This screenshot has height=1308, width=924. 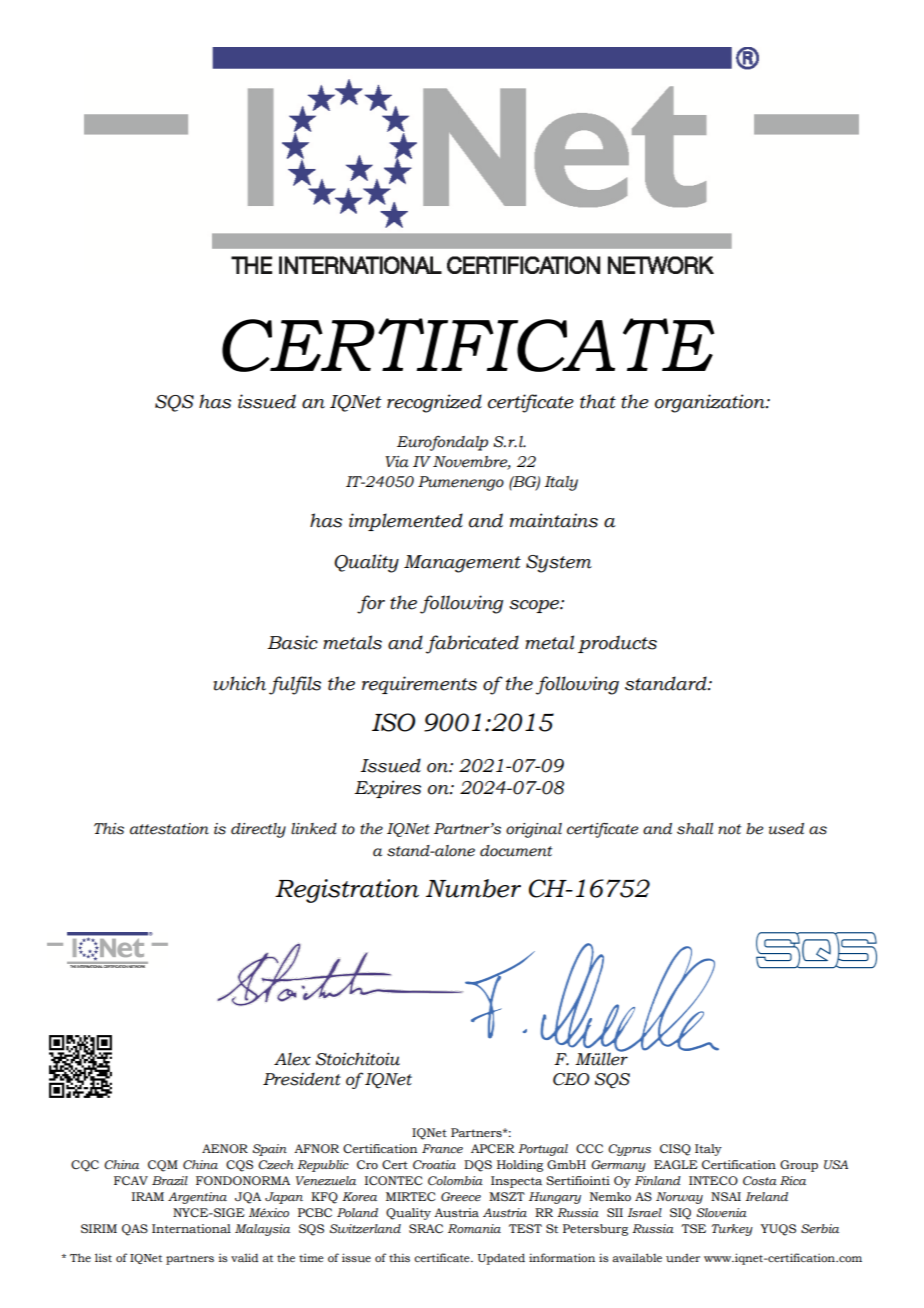 What do you see at coordinates (617, 644) in the screenshot?
I see `products` at bounding box center [617, 644].
